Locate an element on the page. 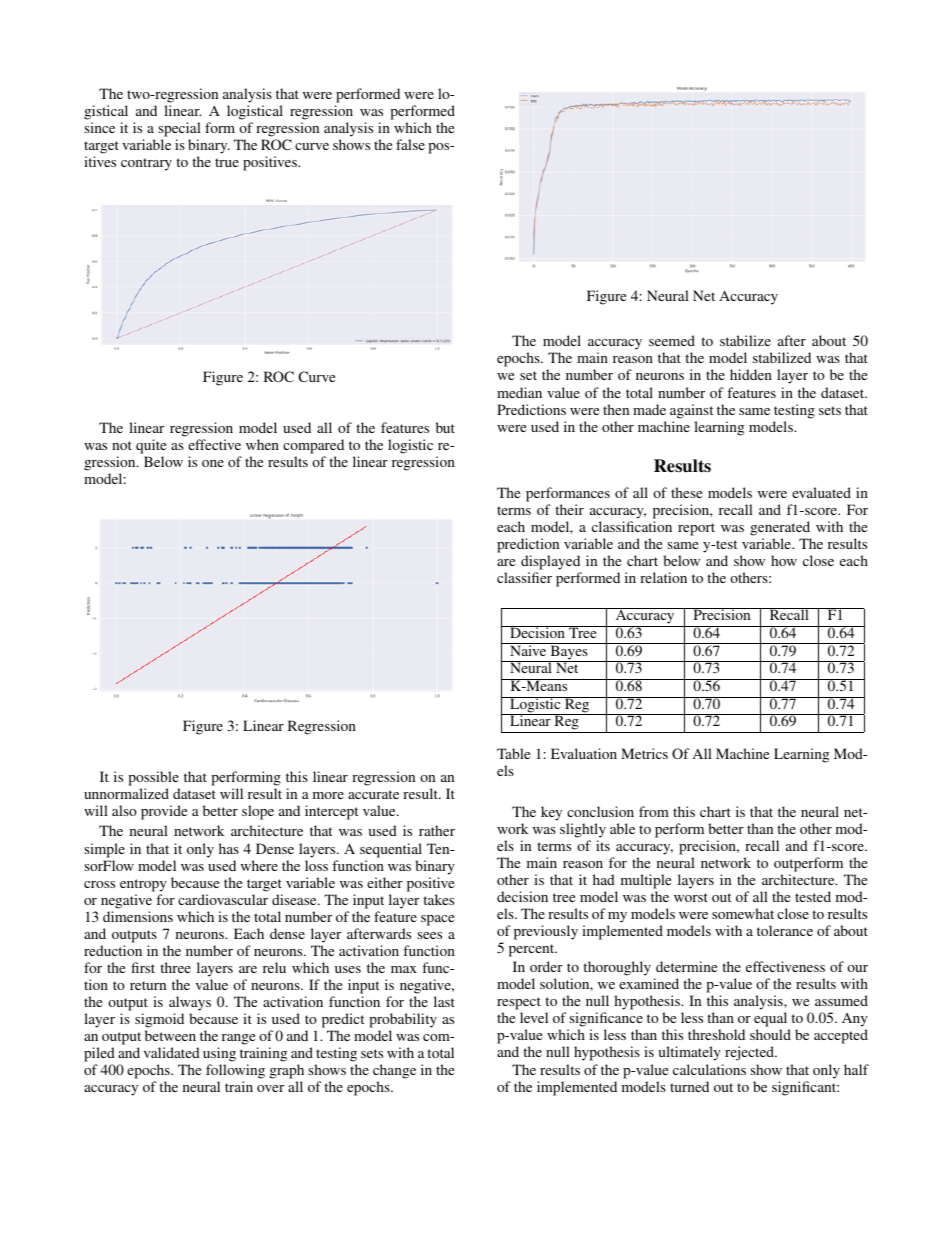  quite is located at coordinates (151, 446).
